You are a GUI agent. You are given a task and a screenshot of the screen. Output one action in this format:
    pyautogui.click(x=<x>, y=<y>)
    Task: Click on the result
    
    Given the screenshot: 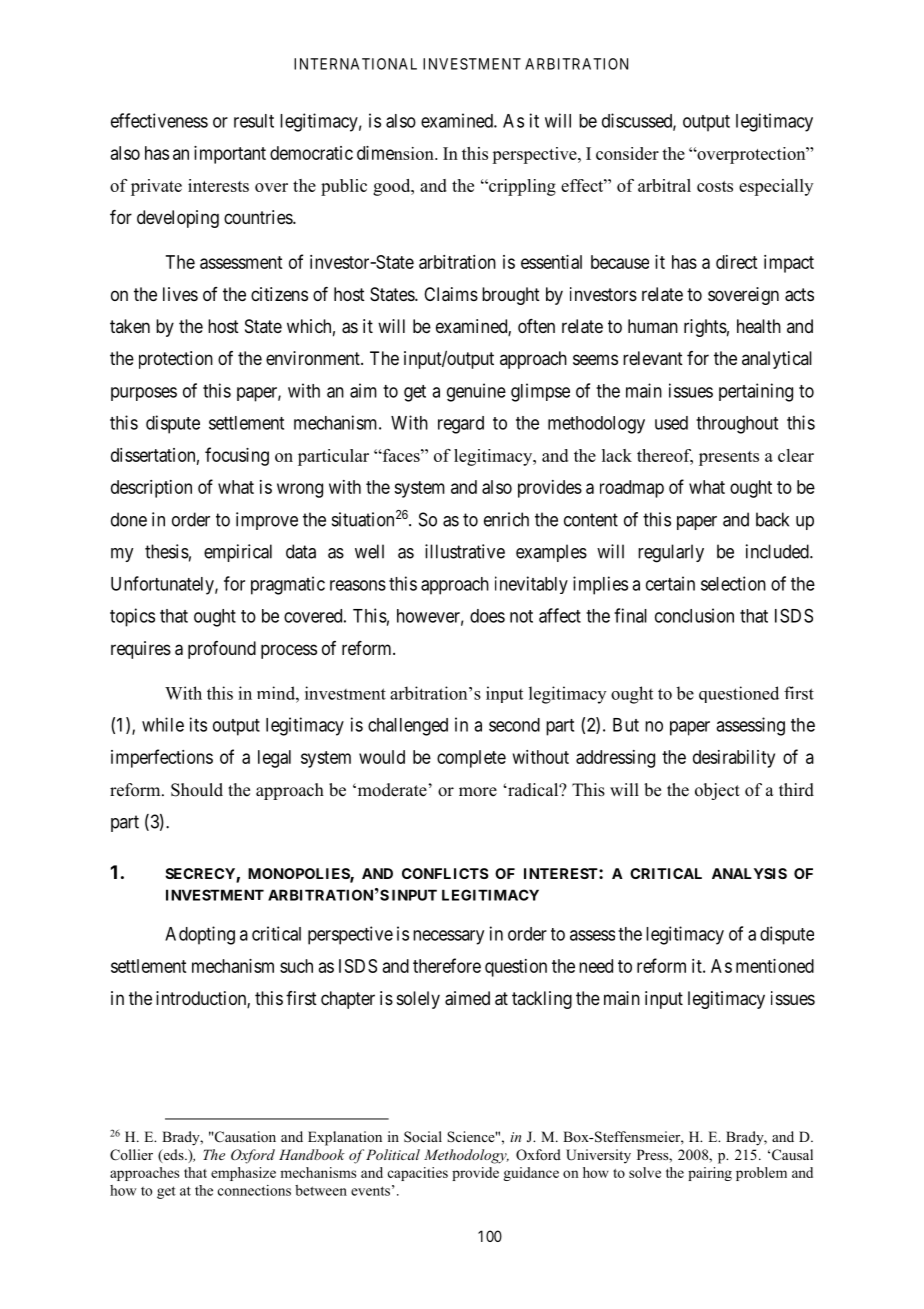 What is the action you would take?
    pyautogui.click(x=254, y=121)
